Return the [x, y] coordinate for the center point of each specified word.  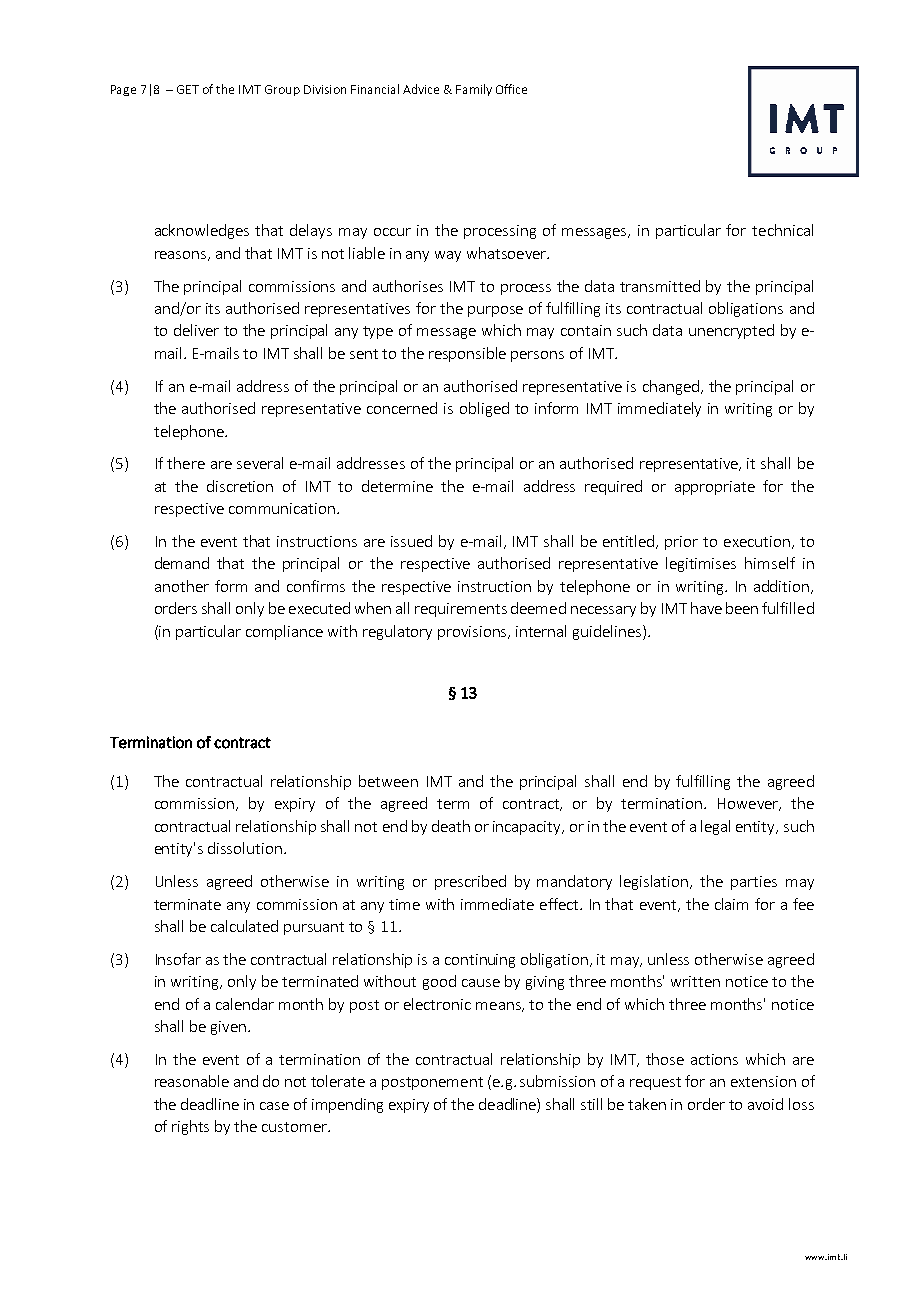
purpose [495, 311]
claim [731, 904]
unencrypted [731, 331]
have [706, 608]
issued [411, 541]
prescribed [470, 882]
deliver [196, 330]
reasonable [192, 1081]
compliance [284, 632]
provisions [473, 633]
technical [782, 230]
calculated [244, 926]
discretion [240, 486]
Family [474, 90]
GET [188, 89]
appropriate [715, 488]
